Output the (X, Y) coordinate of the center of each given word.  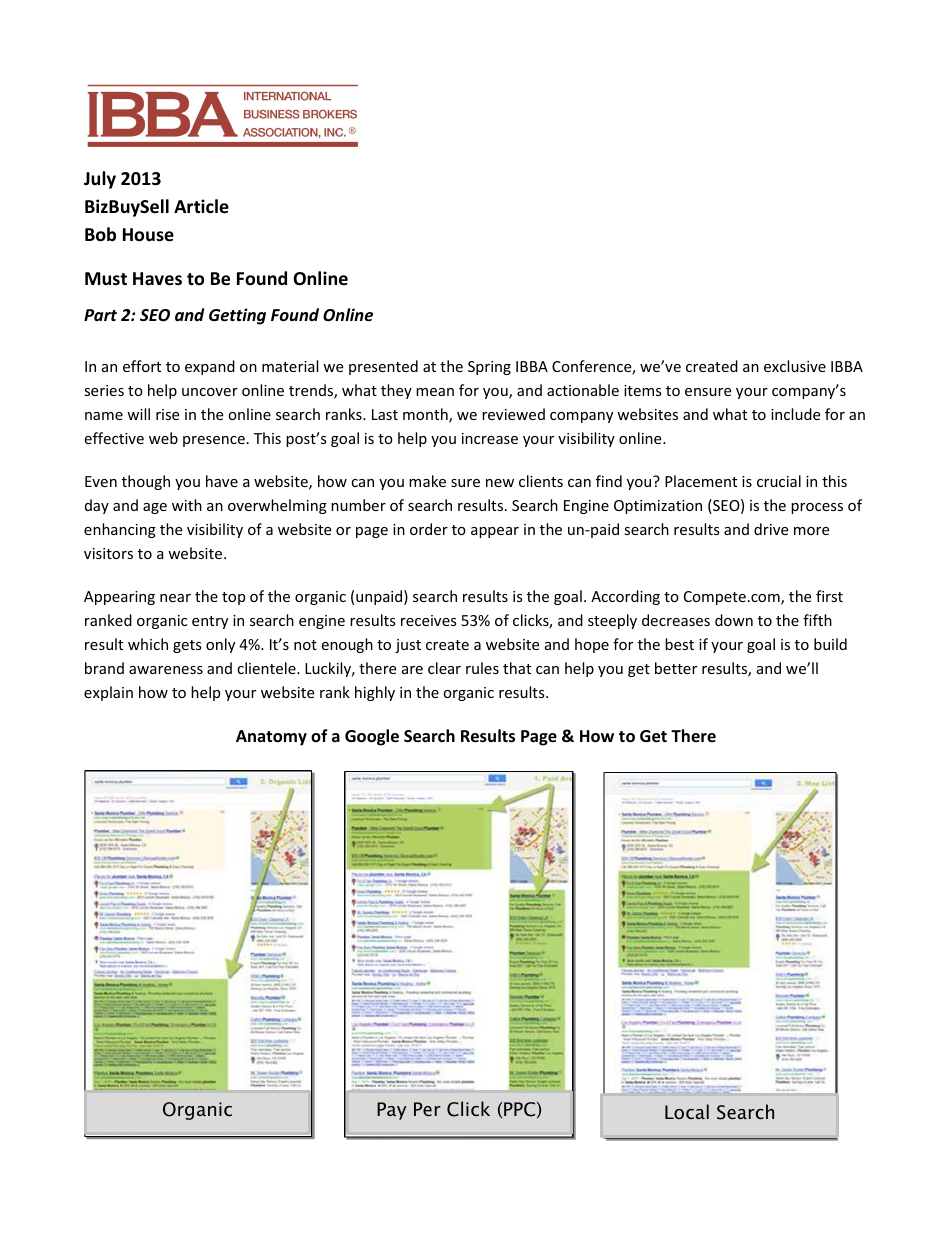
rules (482, 668)
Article (201, 206)
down (734, 620)
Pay (391, 1111)
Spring (489, 368)
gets (187, 646)
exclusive (795, 366)
